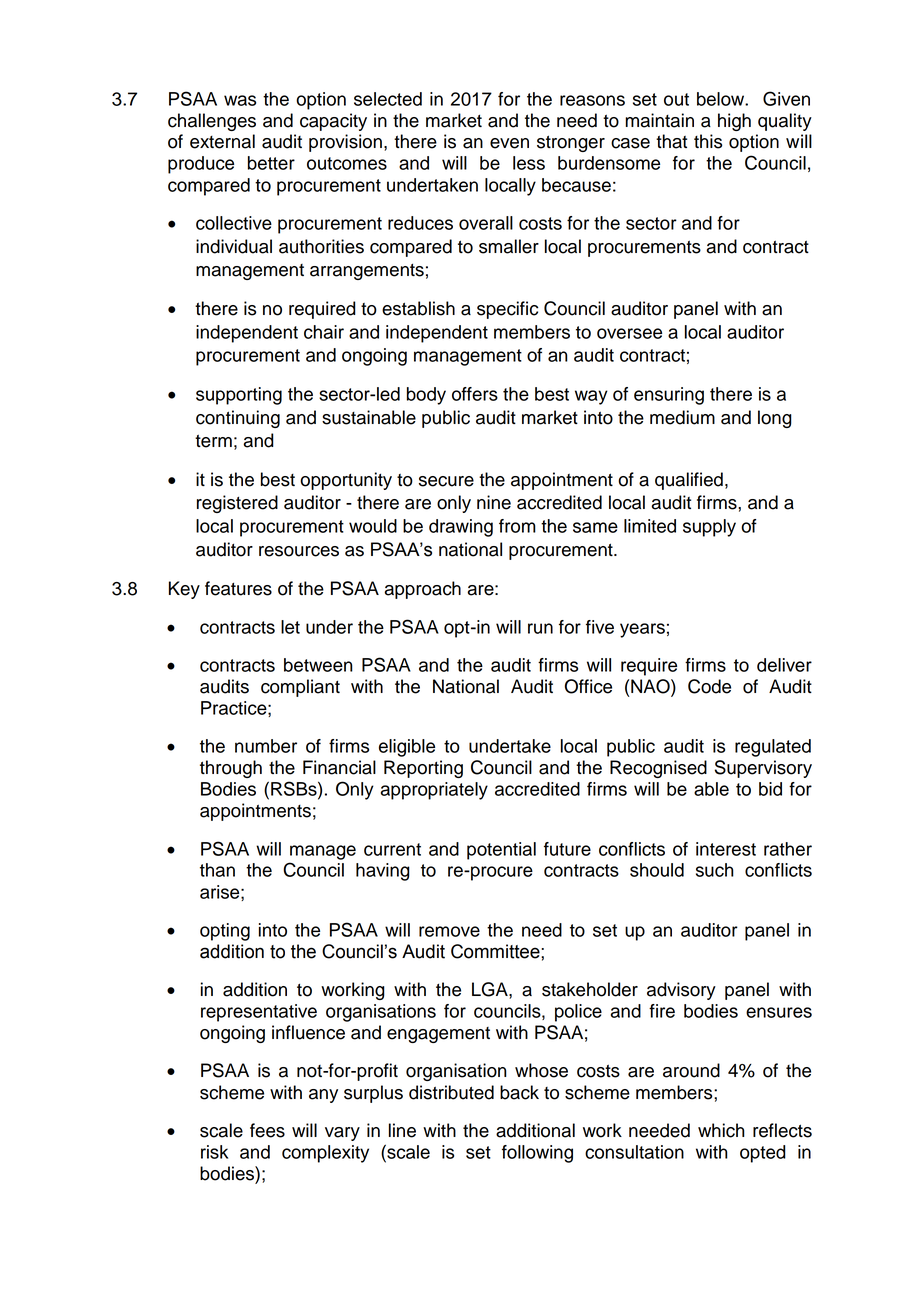  What do you see at coordinates (689, 481) in the screenshot?
I see `qualified` at bounding box center [689, 481].
